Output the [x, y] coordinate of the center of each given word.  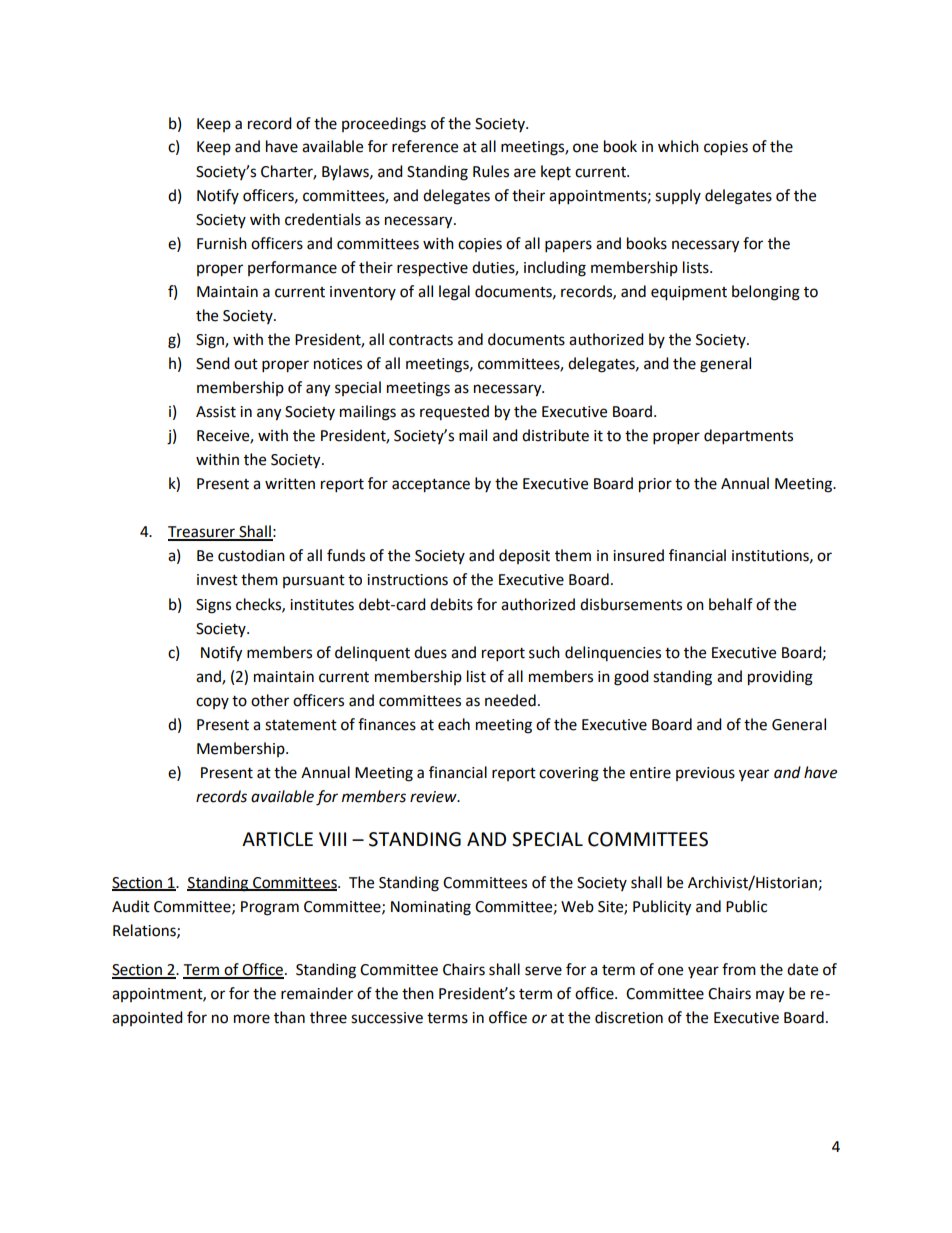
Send [213, 363]
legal [454, 293]
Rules [491, 171]
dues [430, 652]
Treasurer [202, 533]
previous [705, 774]
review [434, 797]
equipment [689, 293]
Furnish [222, 243]
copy [212, 703]
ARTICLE [277, 839]
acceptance [431, 486]
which [678, 146]
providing [780, 678]
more [252, 1019]
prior [655, 485]
